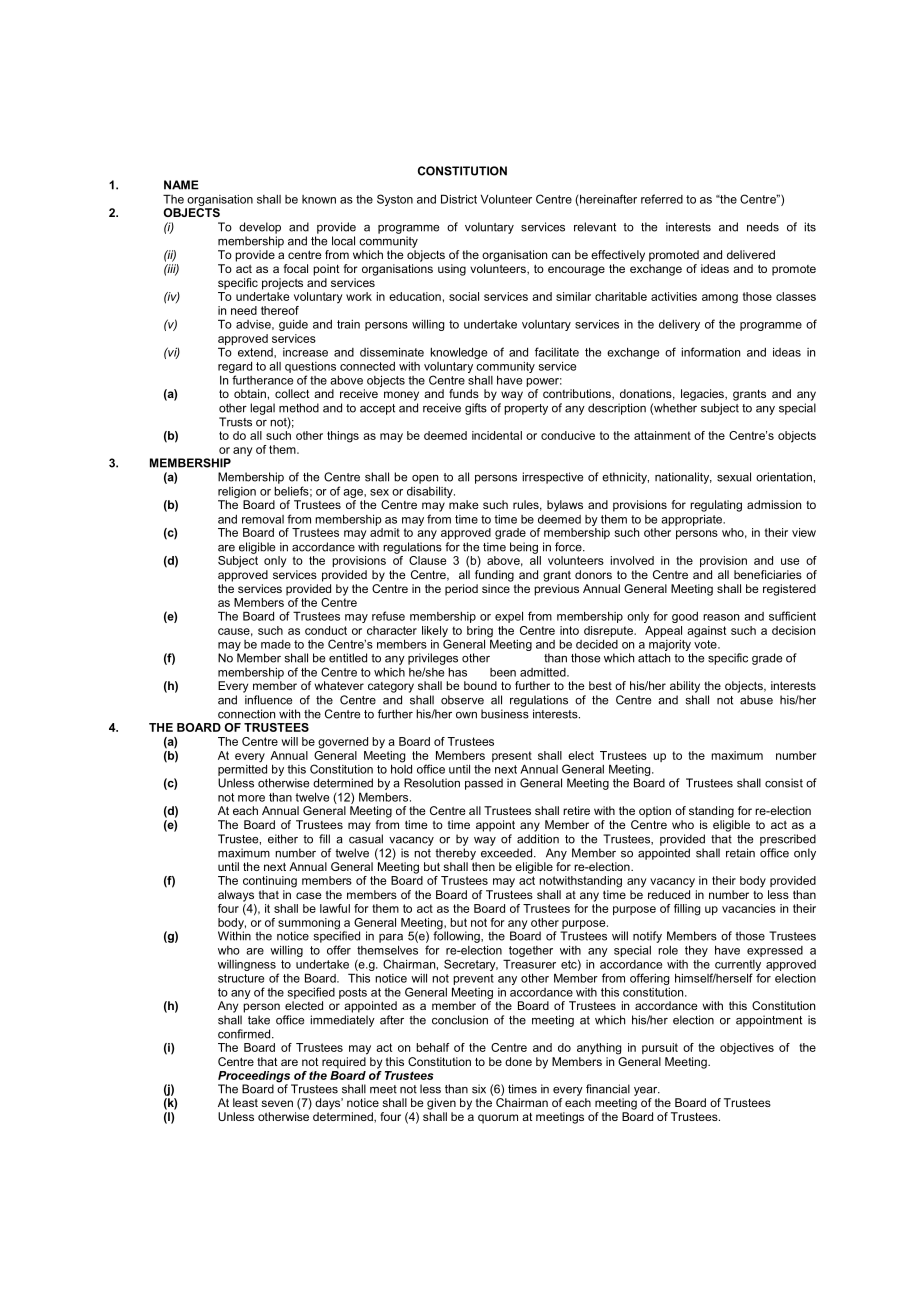 The height and width of the page is (1308, 924). Describe the element at coordinates (255, 1078) in the page. I see `Proceedings` at that location.
